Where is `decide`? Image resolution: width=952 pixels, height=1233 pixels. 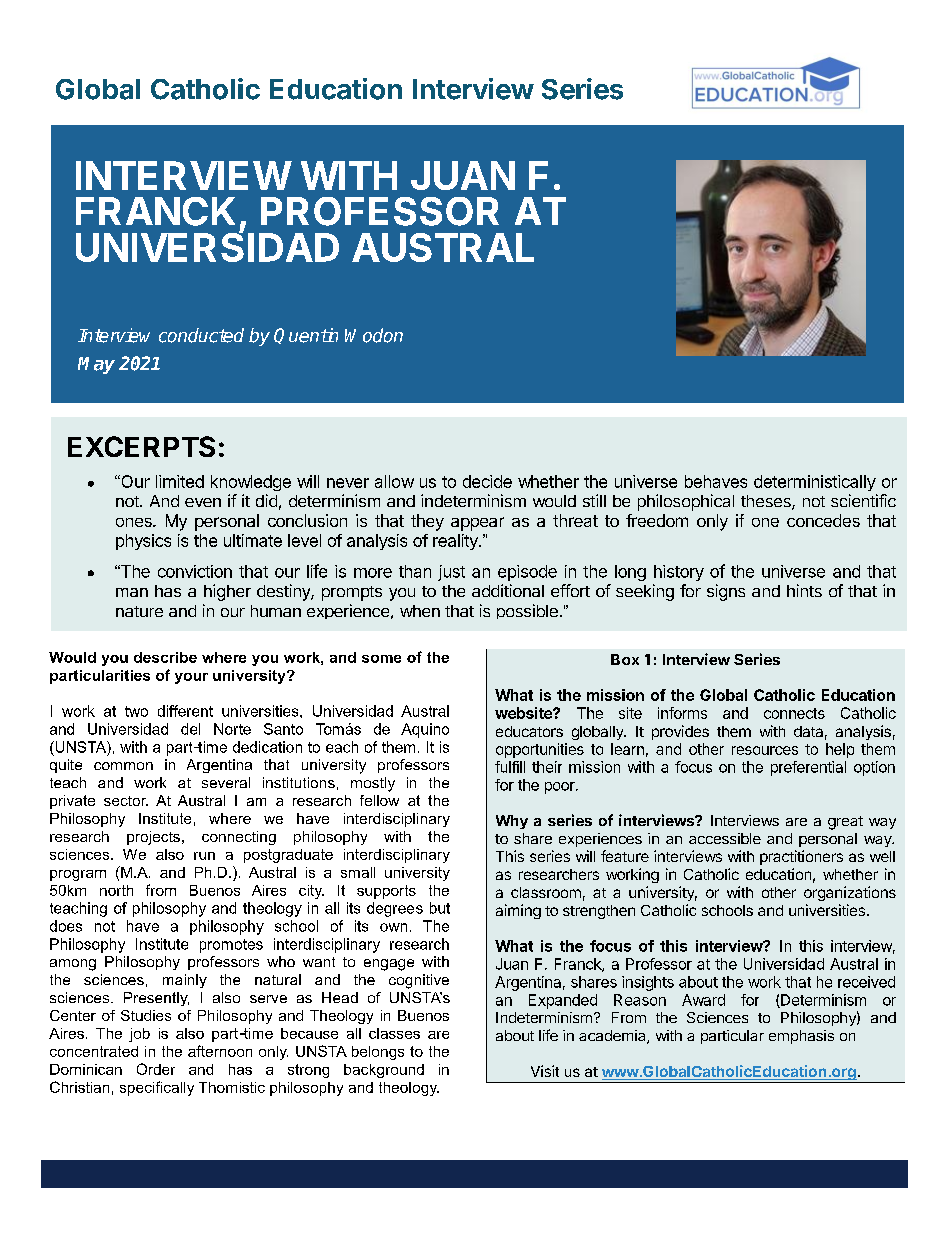
decide is located at coordinates (487, 481).
